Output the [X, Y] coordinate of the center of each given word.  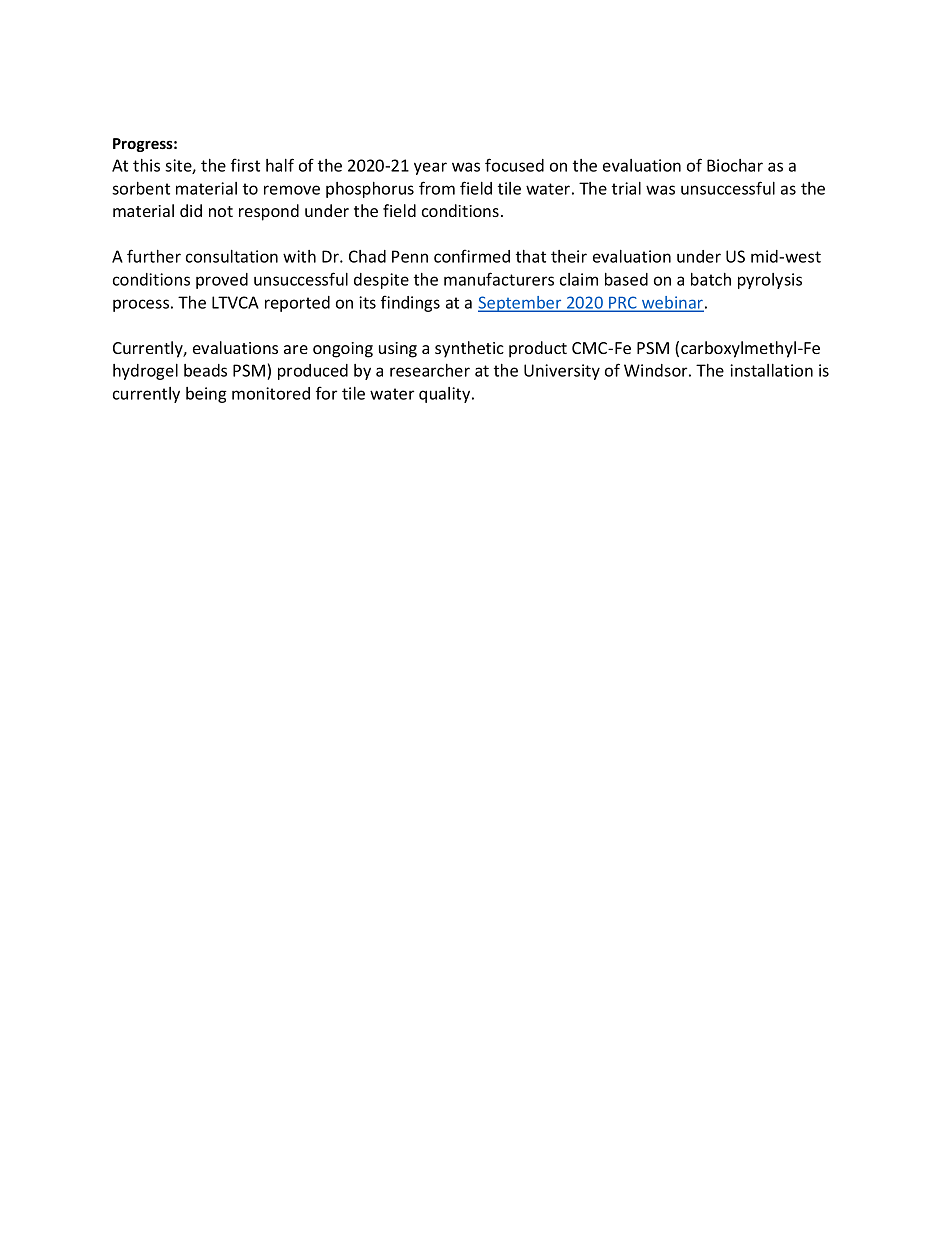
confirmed [472, 256]
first [245, 165]
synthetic [469, 349]
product [538, 349]
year [430, 168]
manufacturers [499, 279]
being [206, 395]
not [221, 211]
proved [222, 281]
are [296, 349]
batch [711, 279]
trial [626, 188]
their [569, 256]
